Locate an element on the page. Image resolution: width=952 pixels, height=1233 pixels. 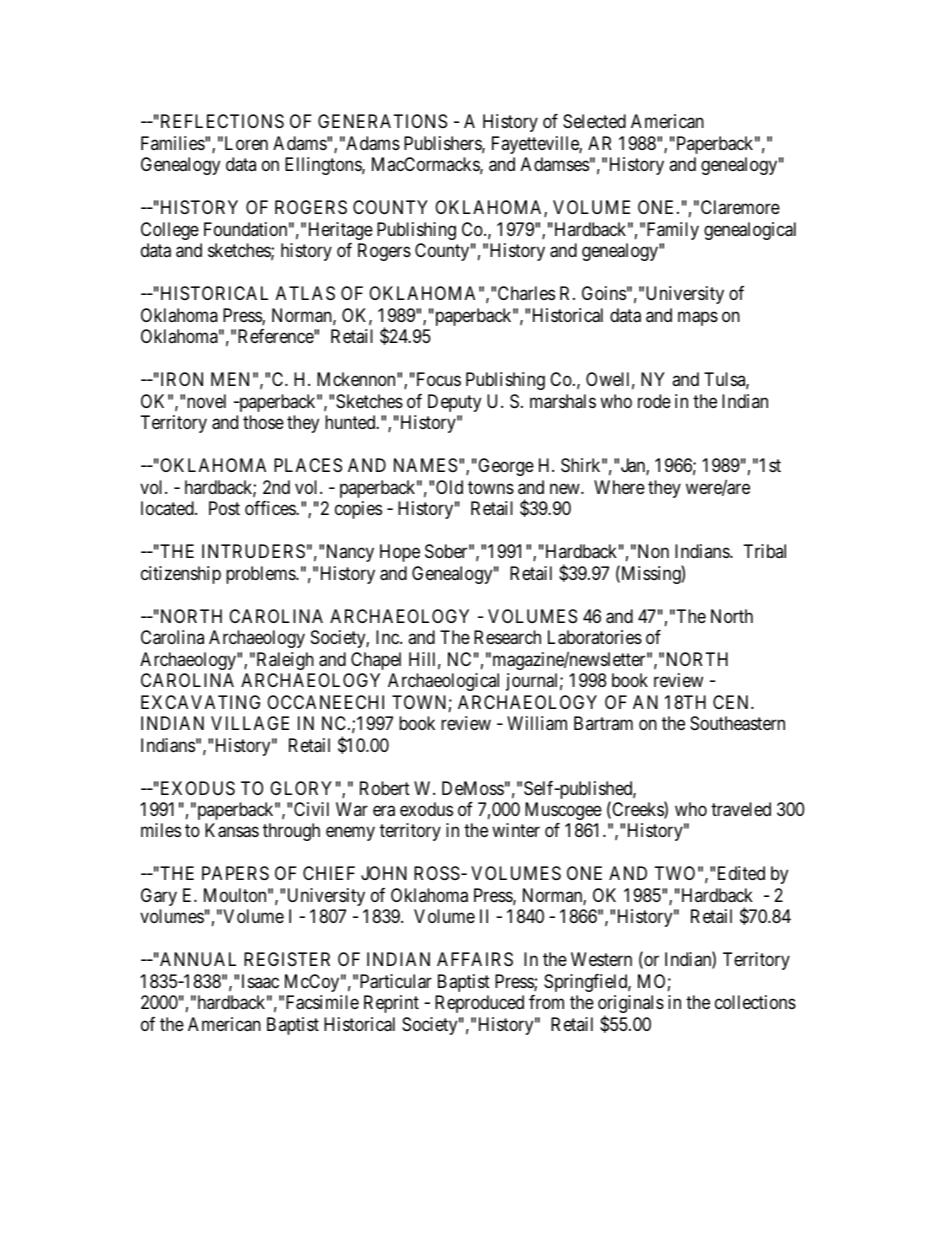
citizenship is located at coordinates (181, 575).
